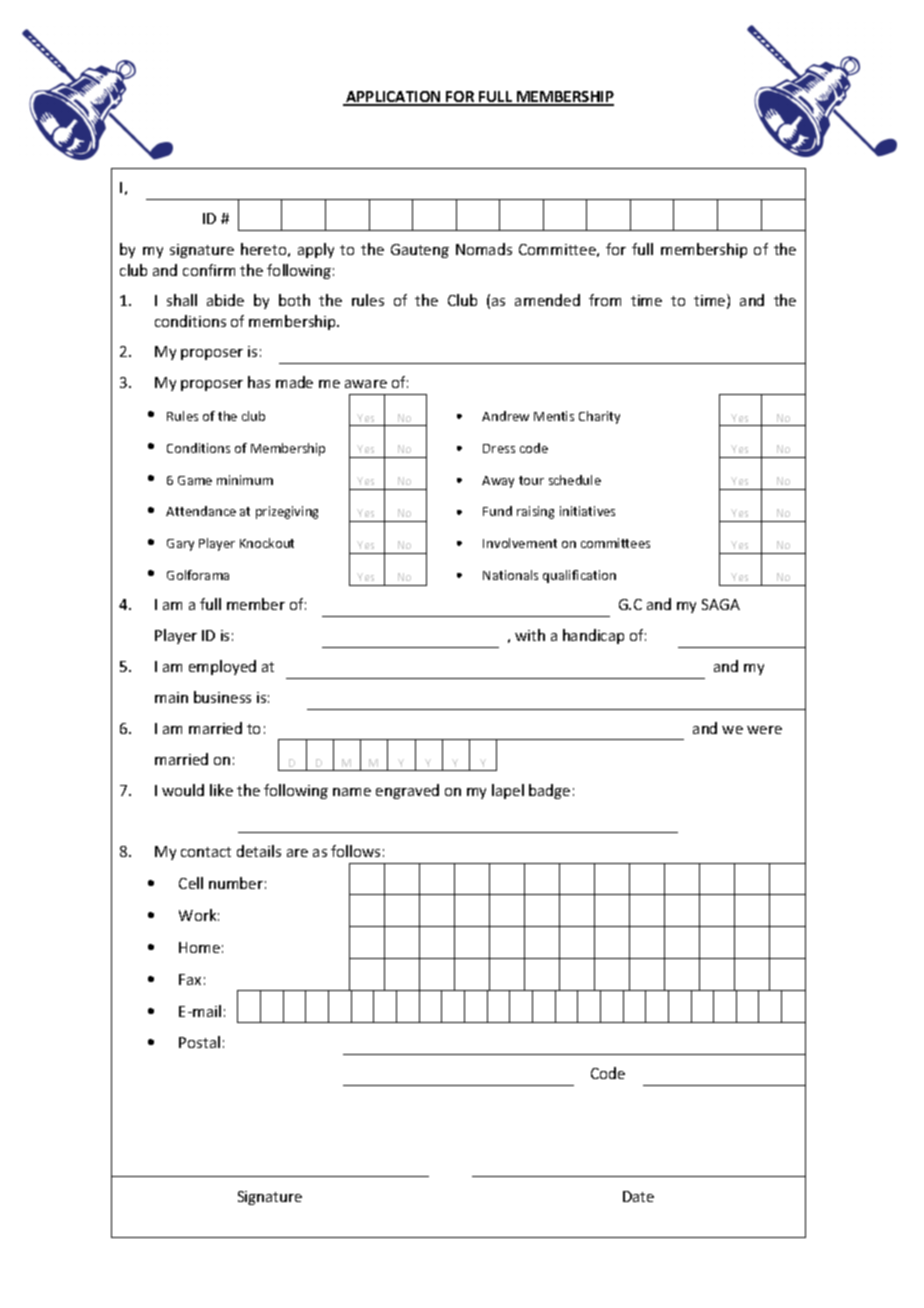  Describe the element at coordinates (508, 791) in the screenshot. I see `lapel` at that location.
